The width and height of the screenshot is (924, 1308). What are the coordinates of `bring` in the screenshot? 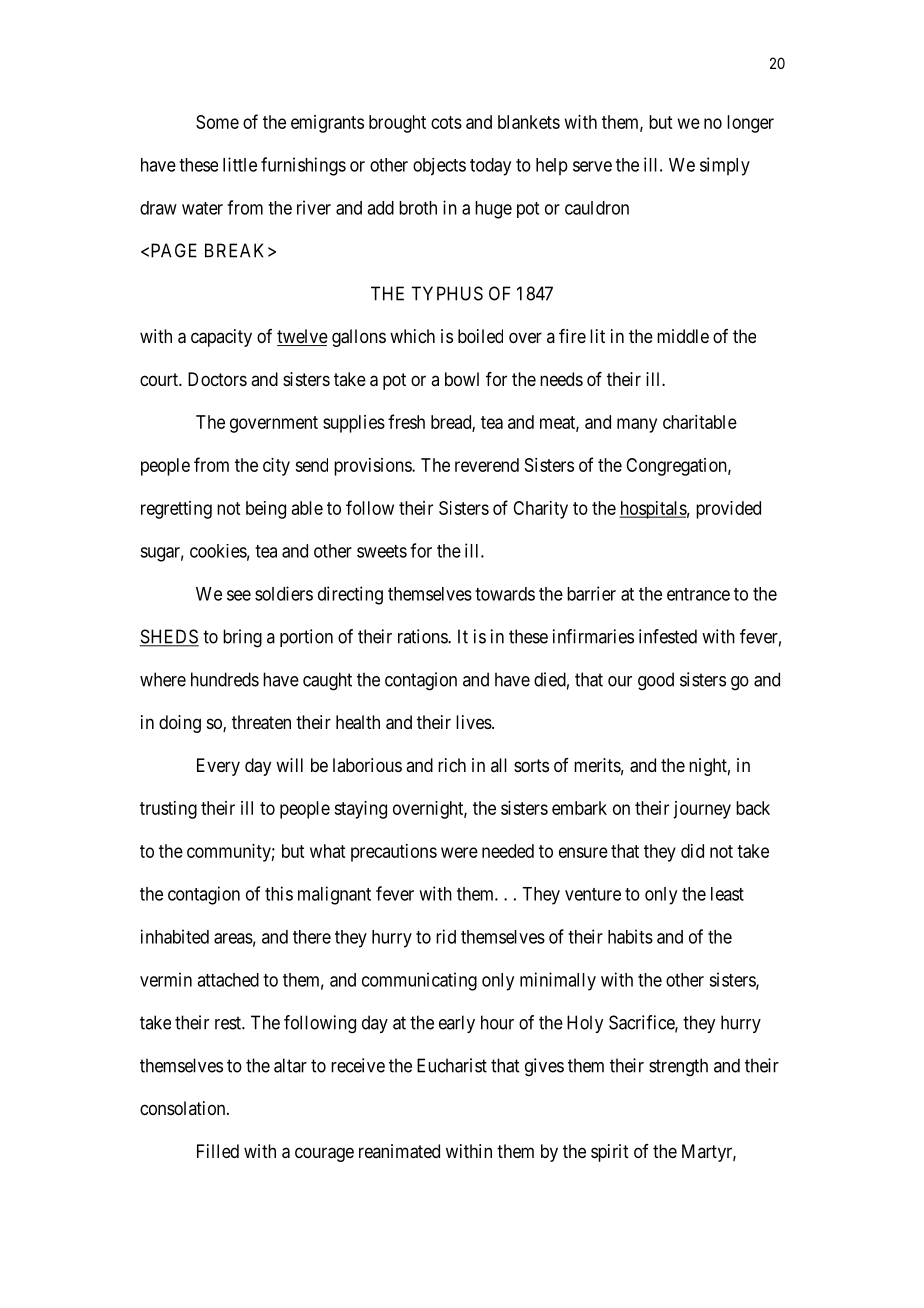 It's located at (242, 638).
